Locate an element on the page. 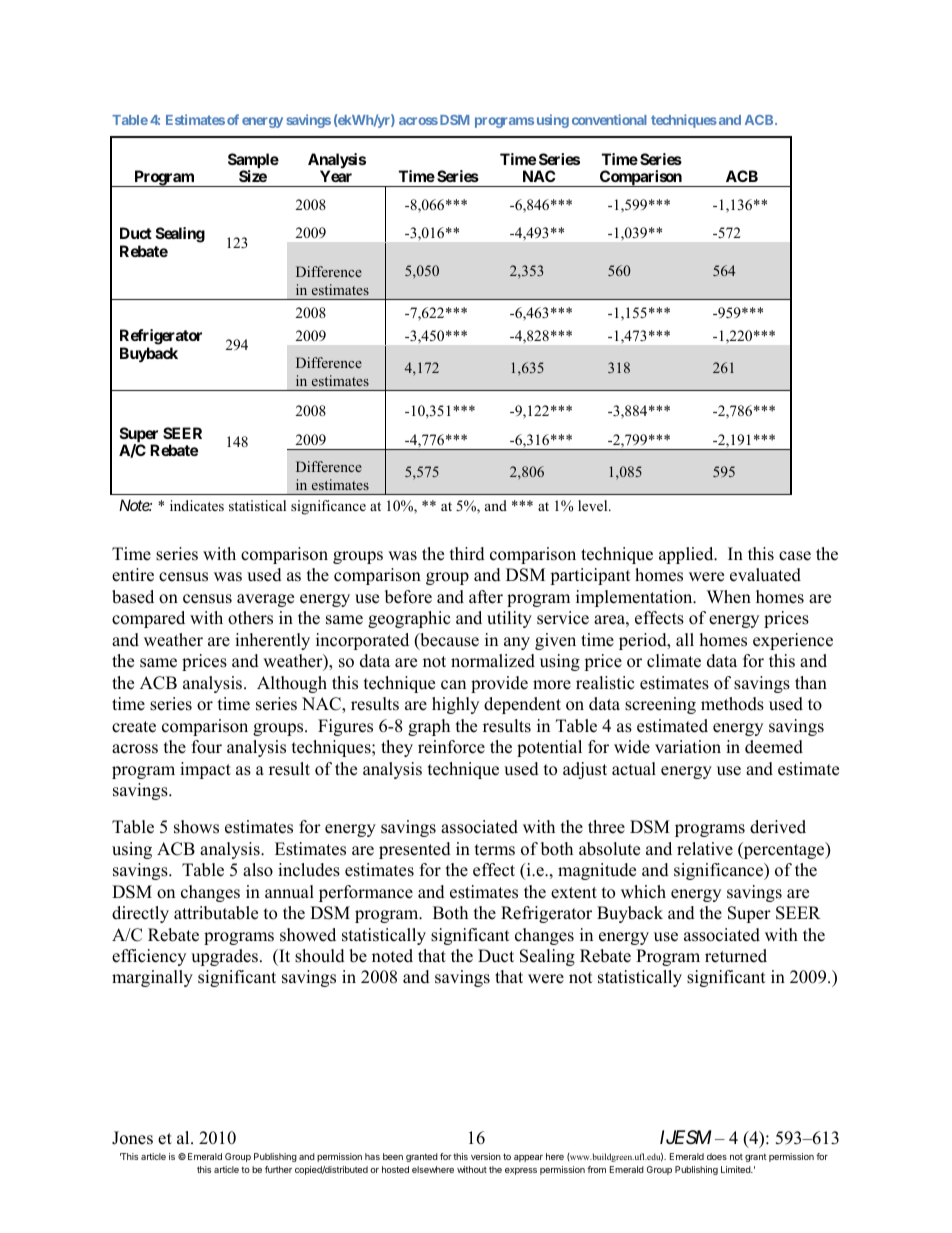 The height and width of the page is (1233, 952). also is located at coordinates (258, 870).
